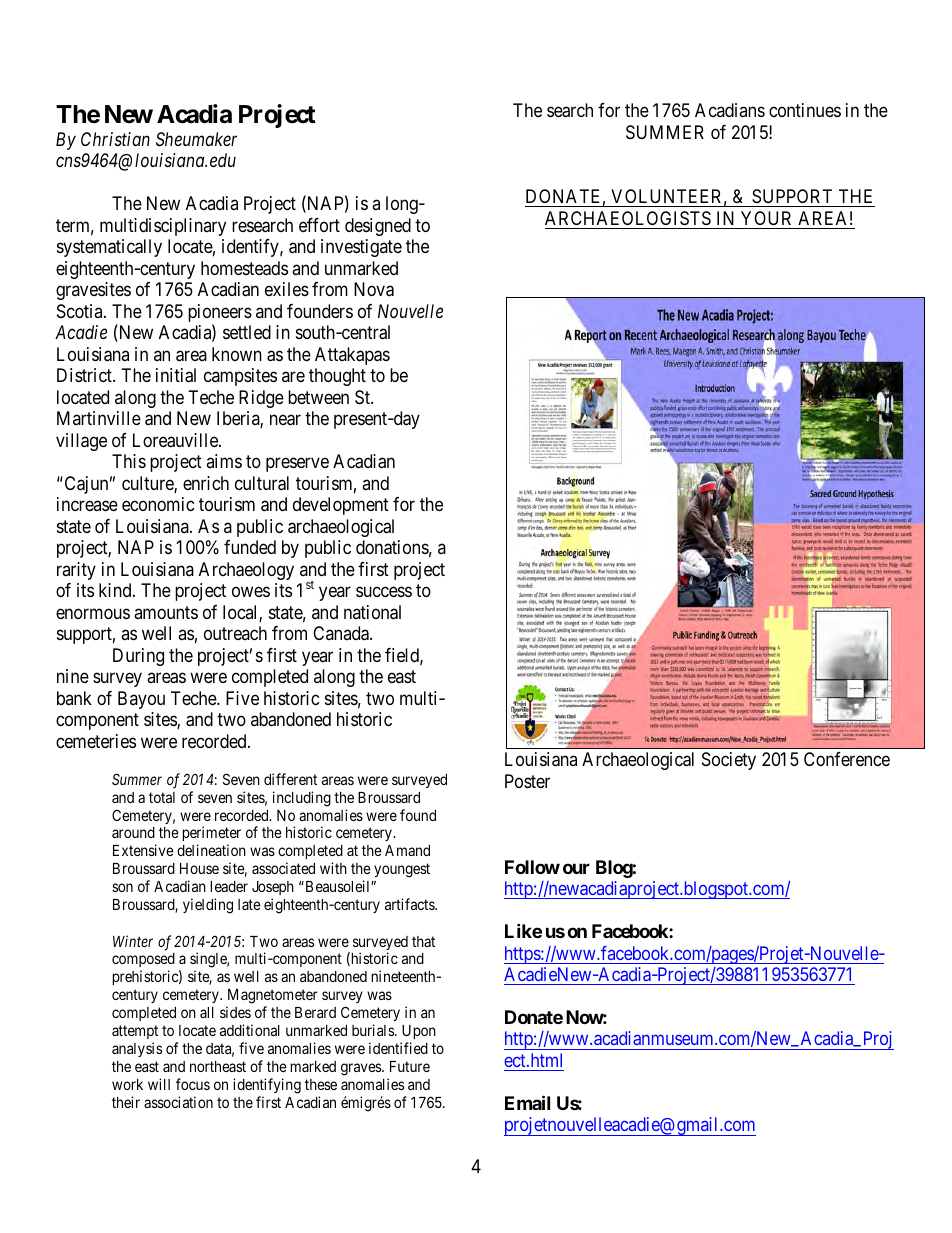  Describe the element at coordinates (166, 612) in the document. I see `amounts` at that location.
